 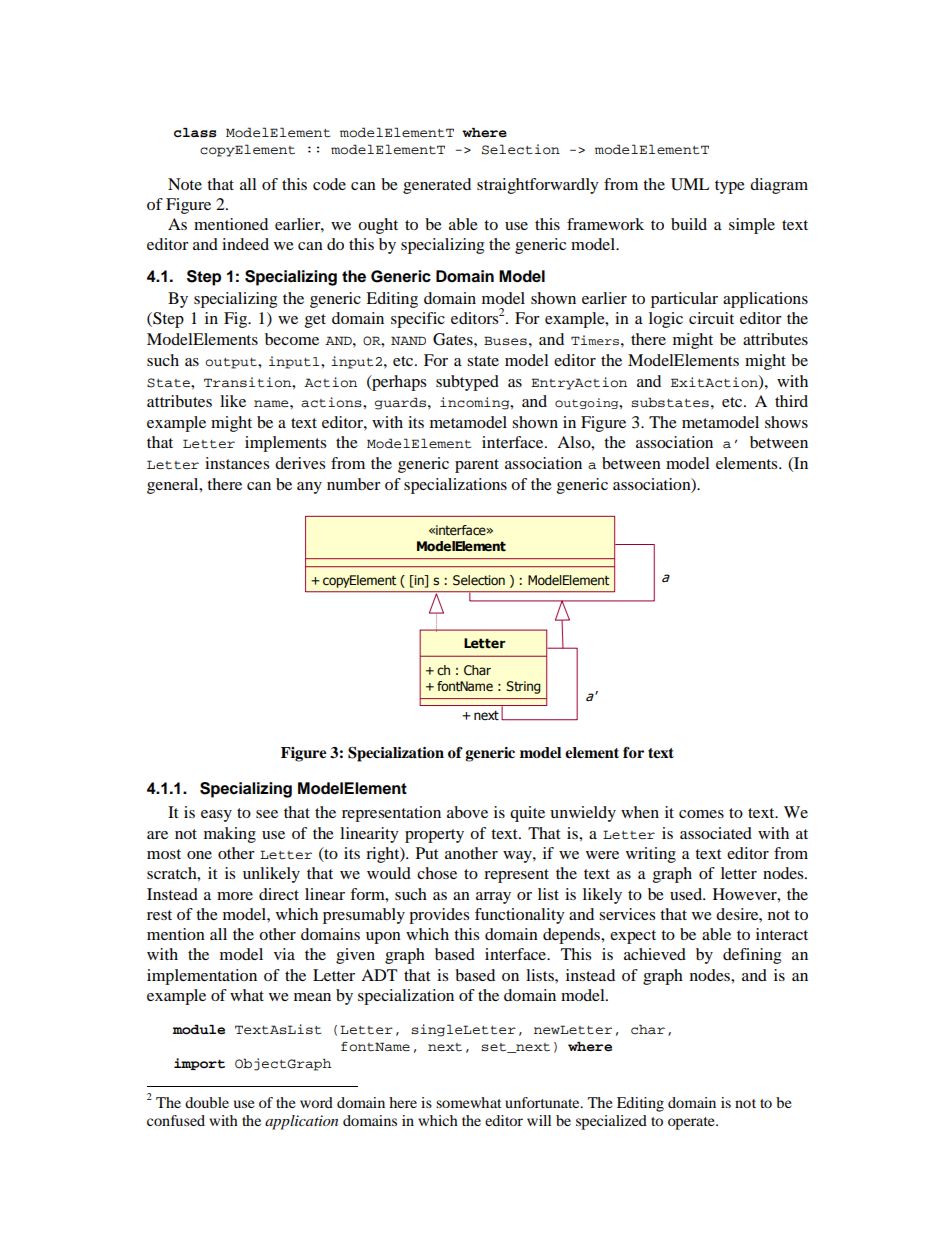 What do you see at coordinates (716, 833) in the page?
I see `associated` at bounding box center [716, 833].
